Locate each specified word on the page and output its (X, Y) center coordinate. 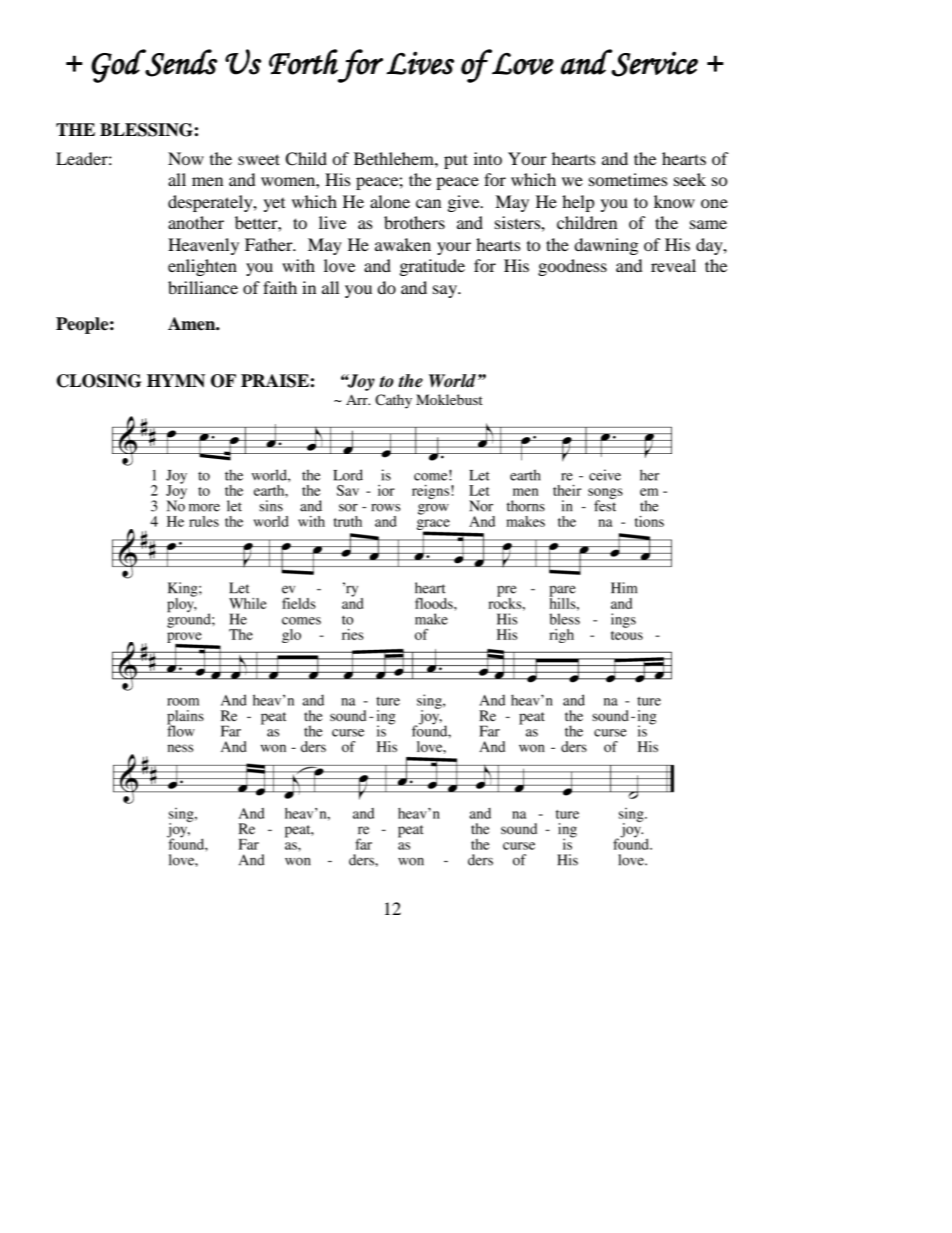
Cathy (393, 401)
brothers (414, 222)
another (196, 222)
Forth (303, 62)
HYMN (176, 381)
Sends (180, 63)
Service (654, 63)
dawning (606, 246)
